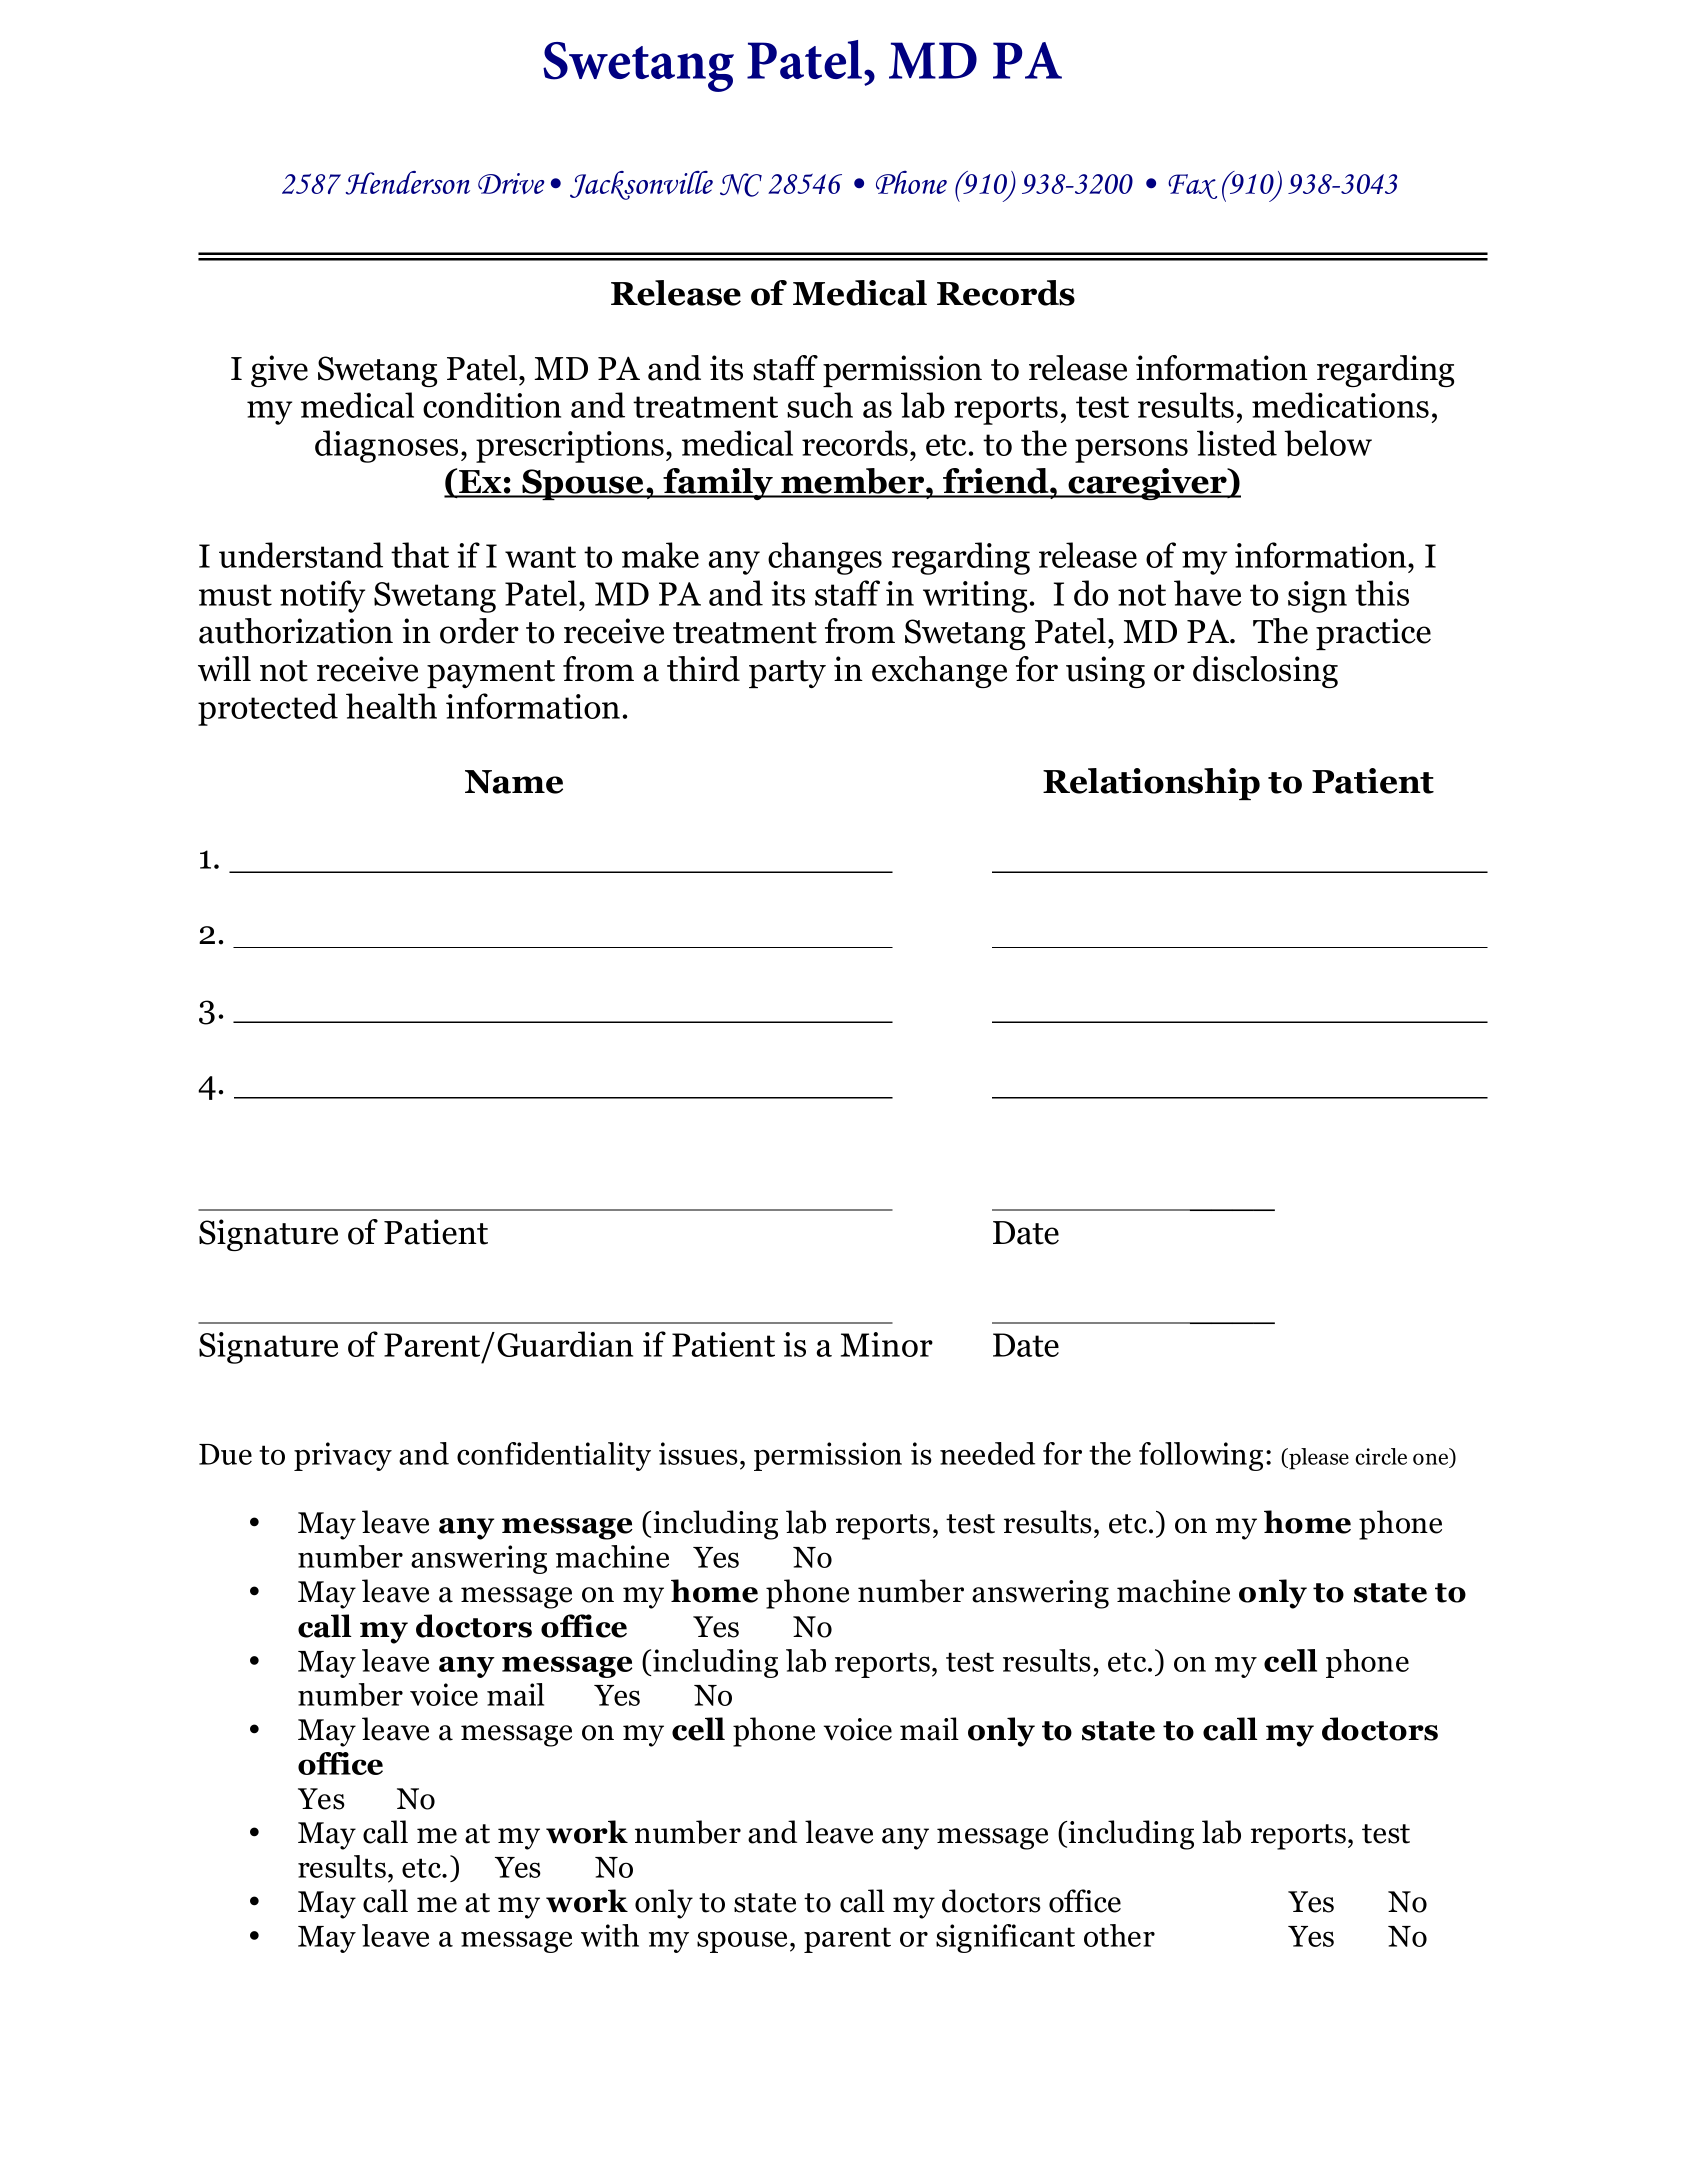 This image has width=1686, height=2182. What do you see at coordinates (698, 1453) in the image?
I see `issues` at bounding box center [698, 1453].
